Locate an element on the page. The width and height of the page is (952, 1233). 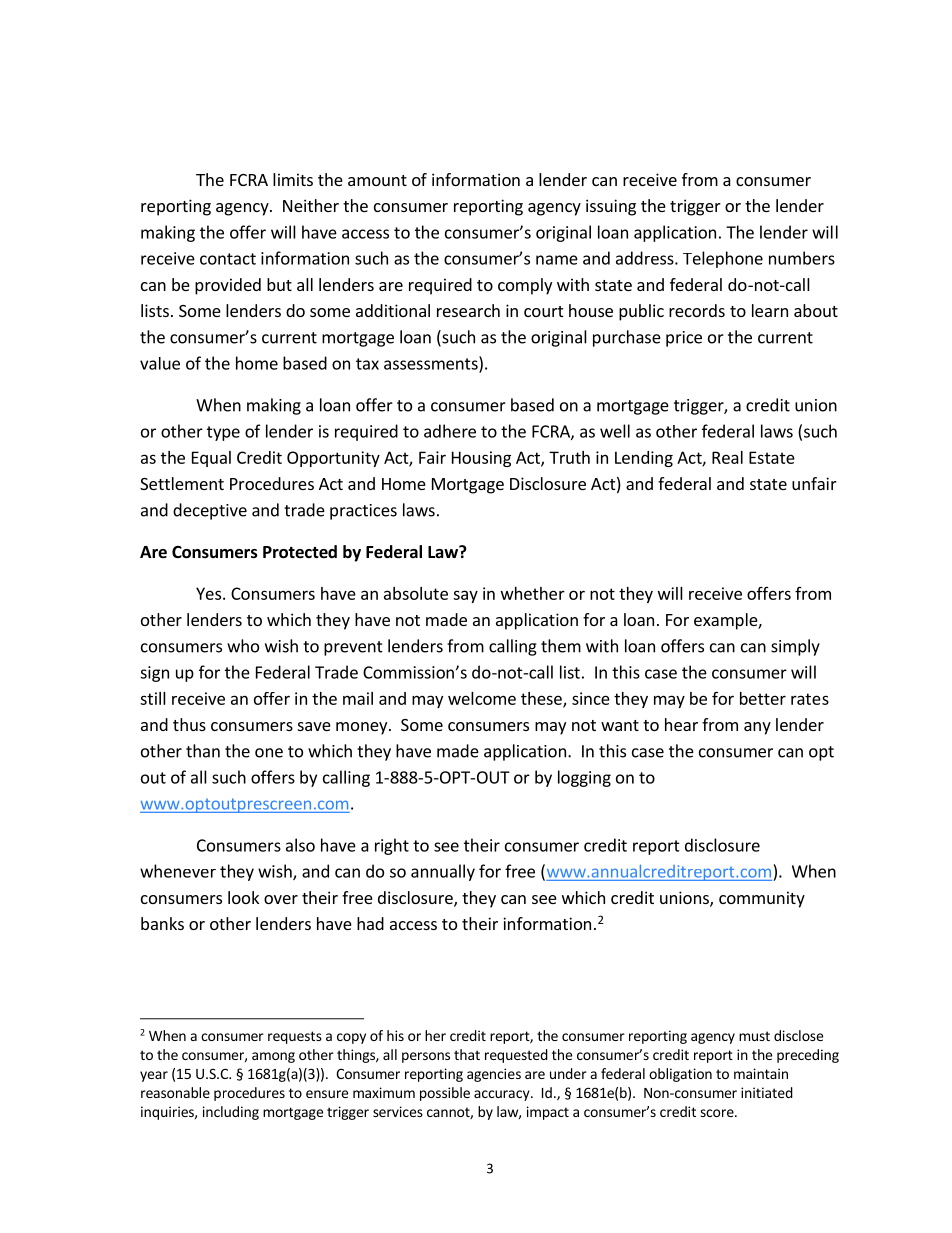
Telephone is located at coordinates (723, 259).
